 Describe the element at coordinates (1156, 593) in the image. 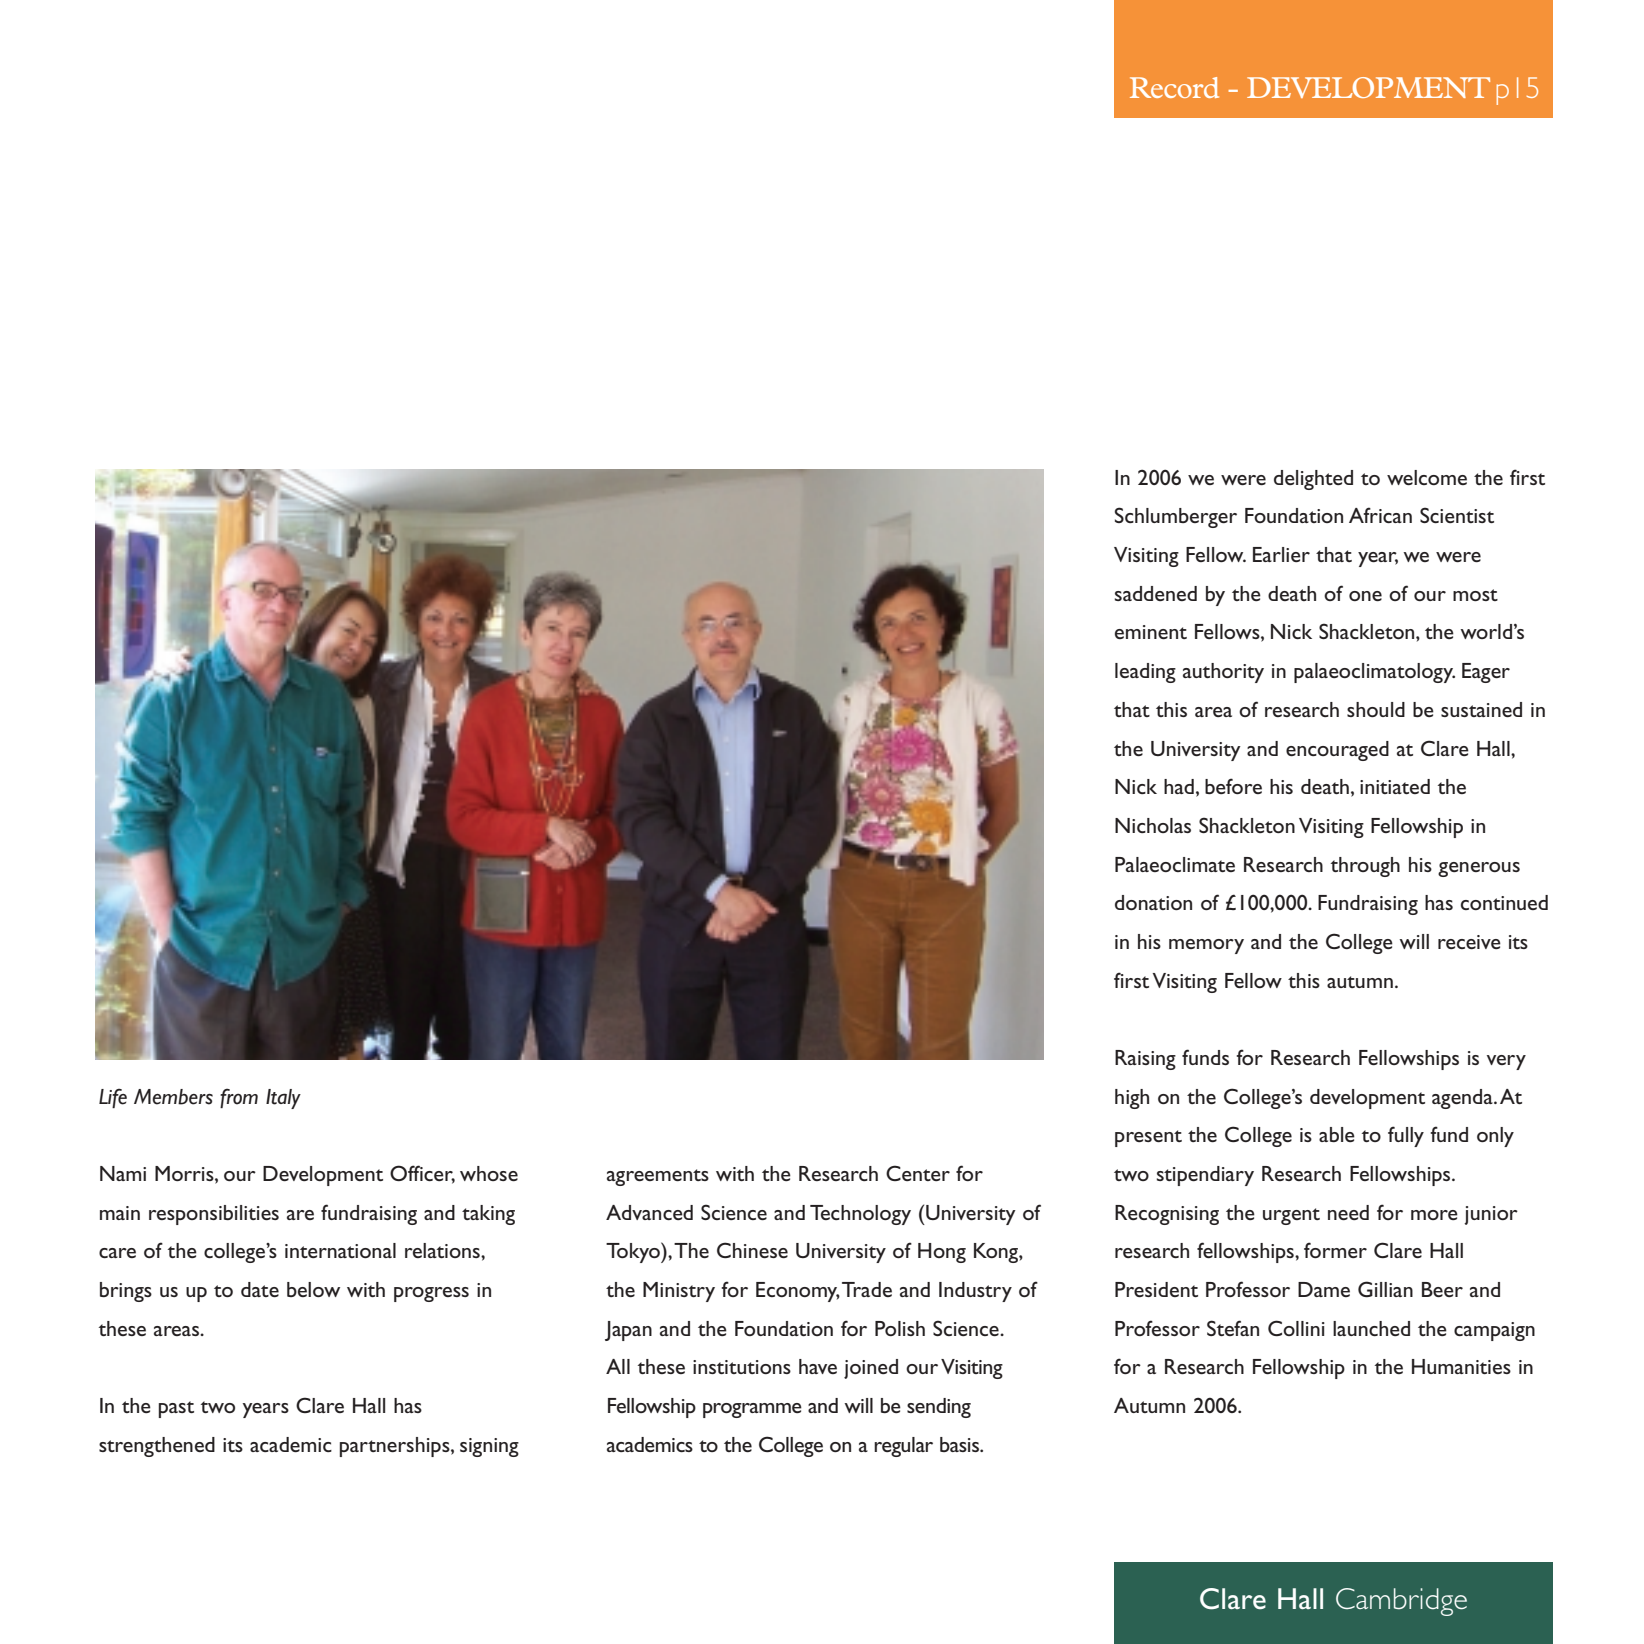

I see `saddened` at that location.
